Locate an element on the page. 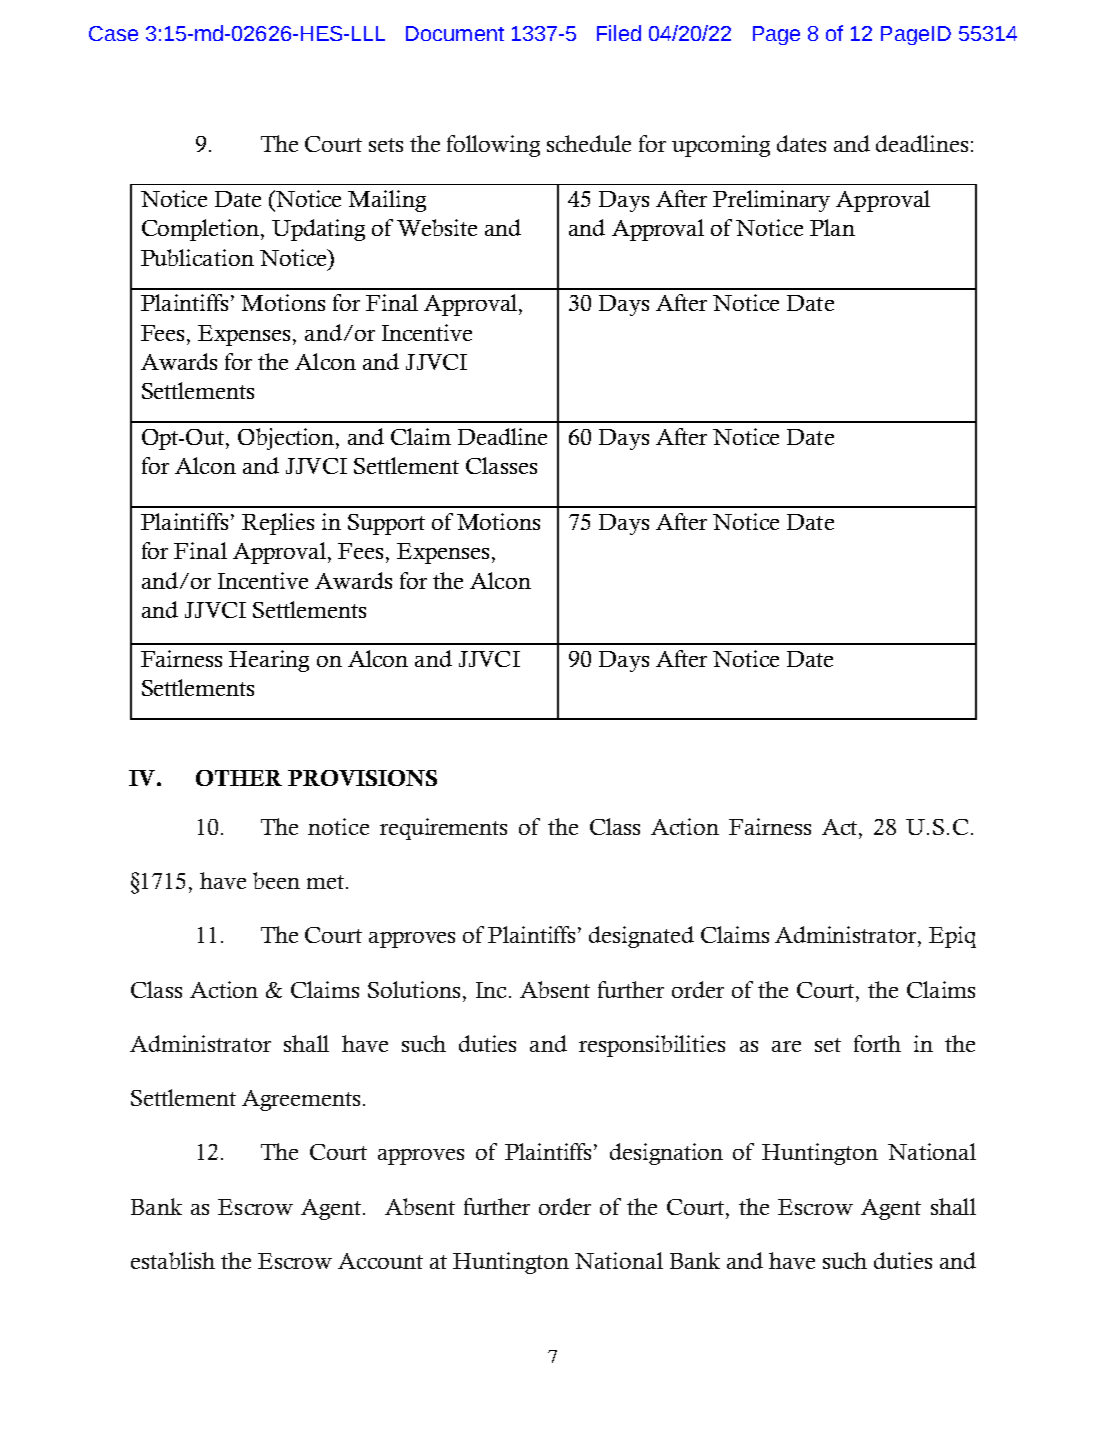 This image has width=1106, height=1432. Case is located at coordinates (113, 33).
